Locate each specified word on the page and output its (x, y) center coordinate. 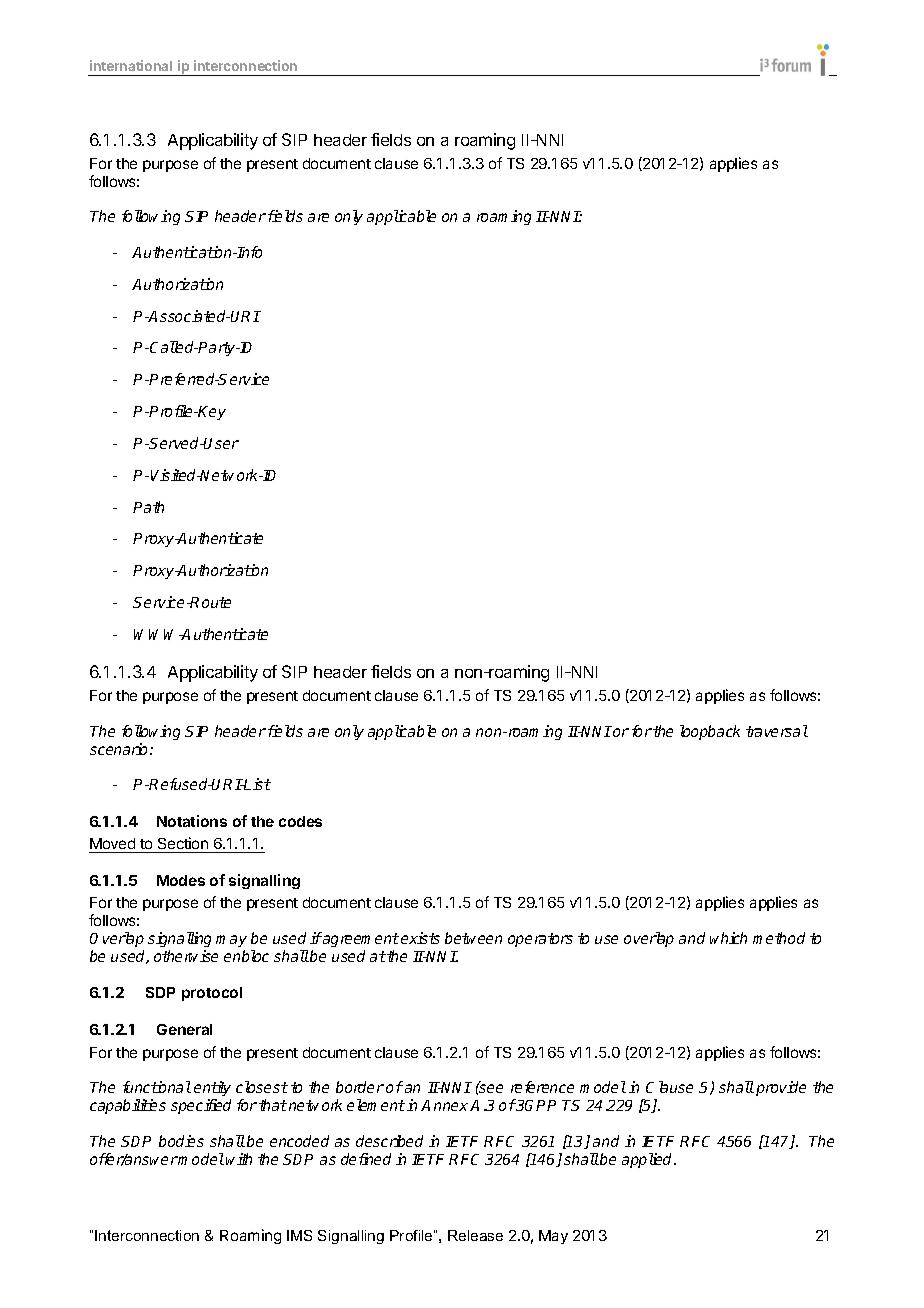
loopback (710, 732)
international (131, 65)
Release (475, 1235)
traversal (777, 731)
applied (648, 1160)
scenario (120, 749)
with (239, 1159)
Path (148, 507)
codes (300, 821)
